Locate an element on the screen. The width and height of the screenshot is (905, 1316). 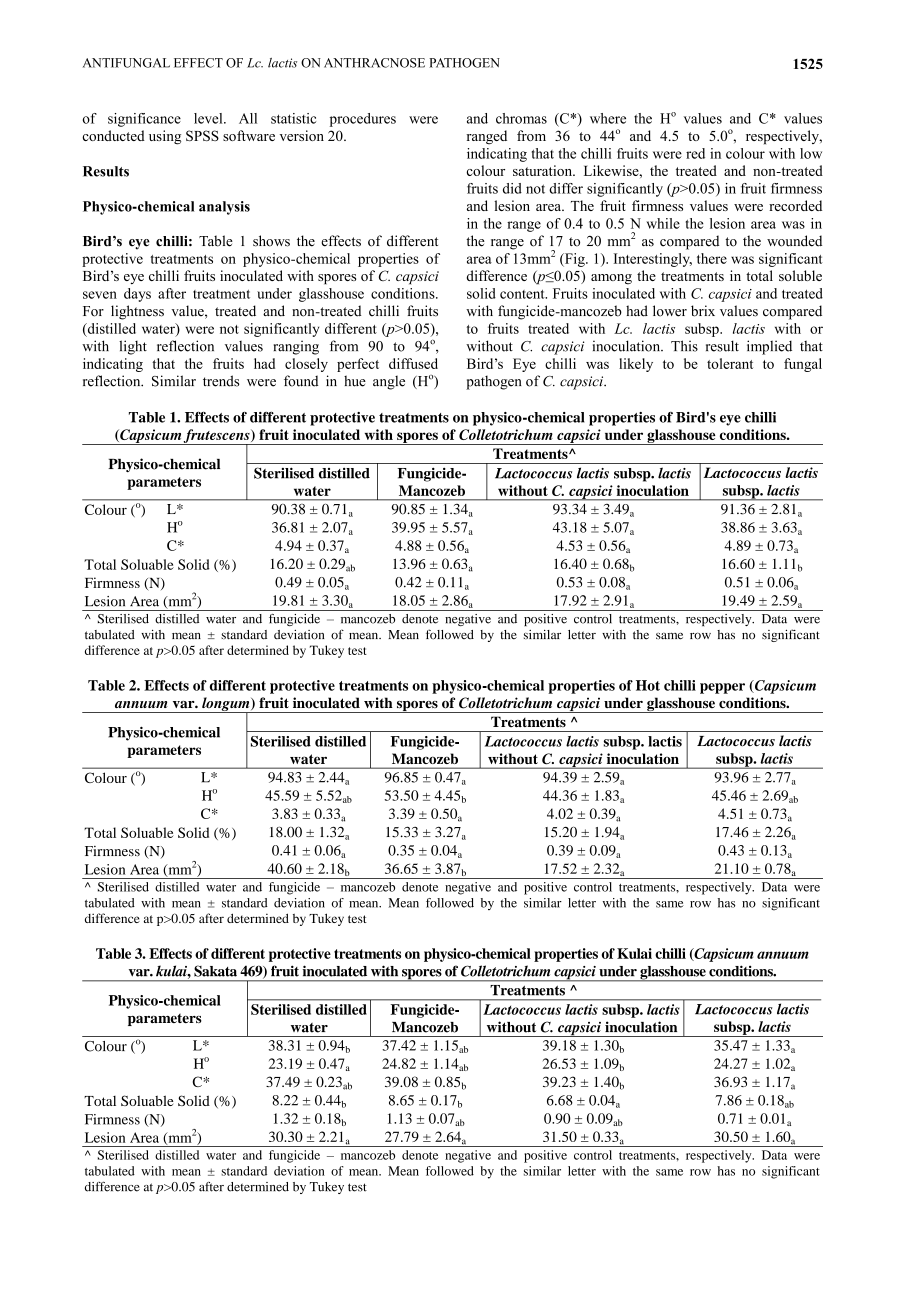
ANTHRACNOSE is located at coordinates (374, 63).
